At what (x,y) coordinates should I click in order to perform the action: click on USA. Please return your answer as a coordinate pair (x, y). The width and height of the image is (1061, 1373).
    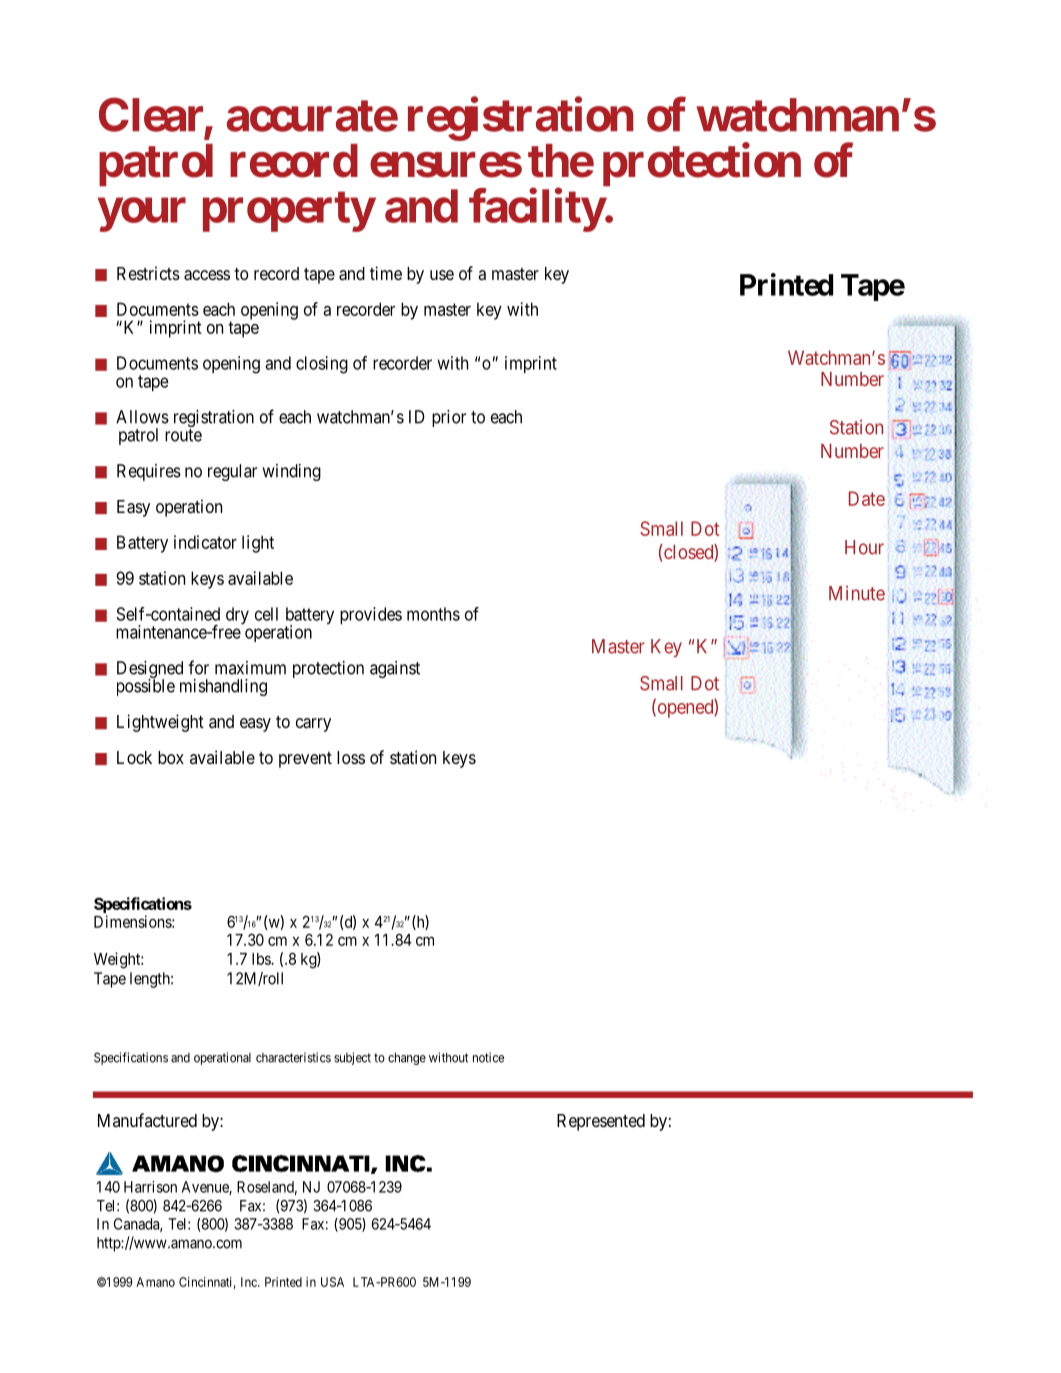
    Looking at the image, I should click on (332, 1282).
